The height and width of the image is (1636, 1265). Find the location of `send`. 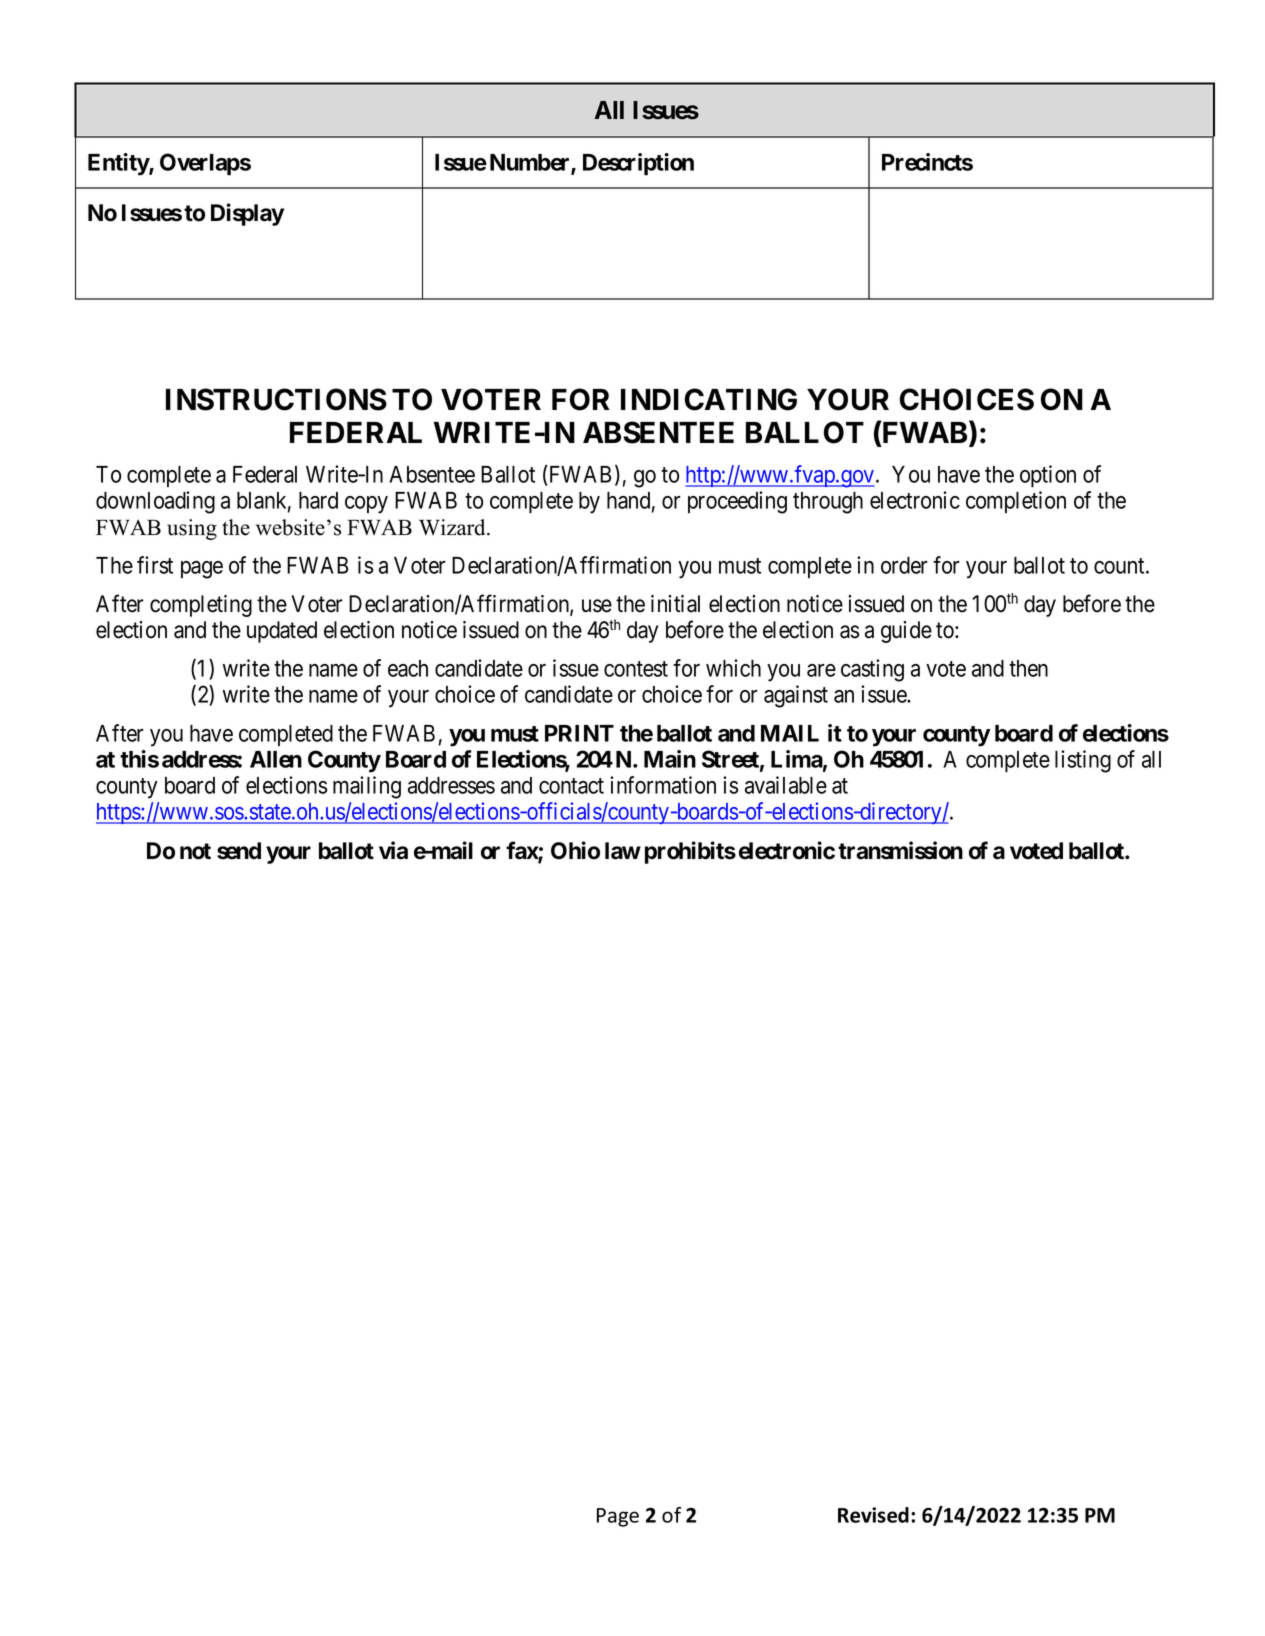

send is located at coordinates (239, 851).
